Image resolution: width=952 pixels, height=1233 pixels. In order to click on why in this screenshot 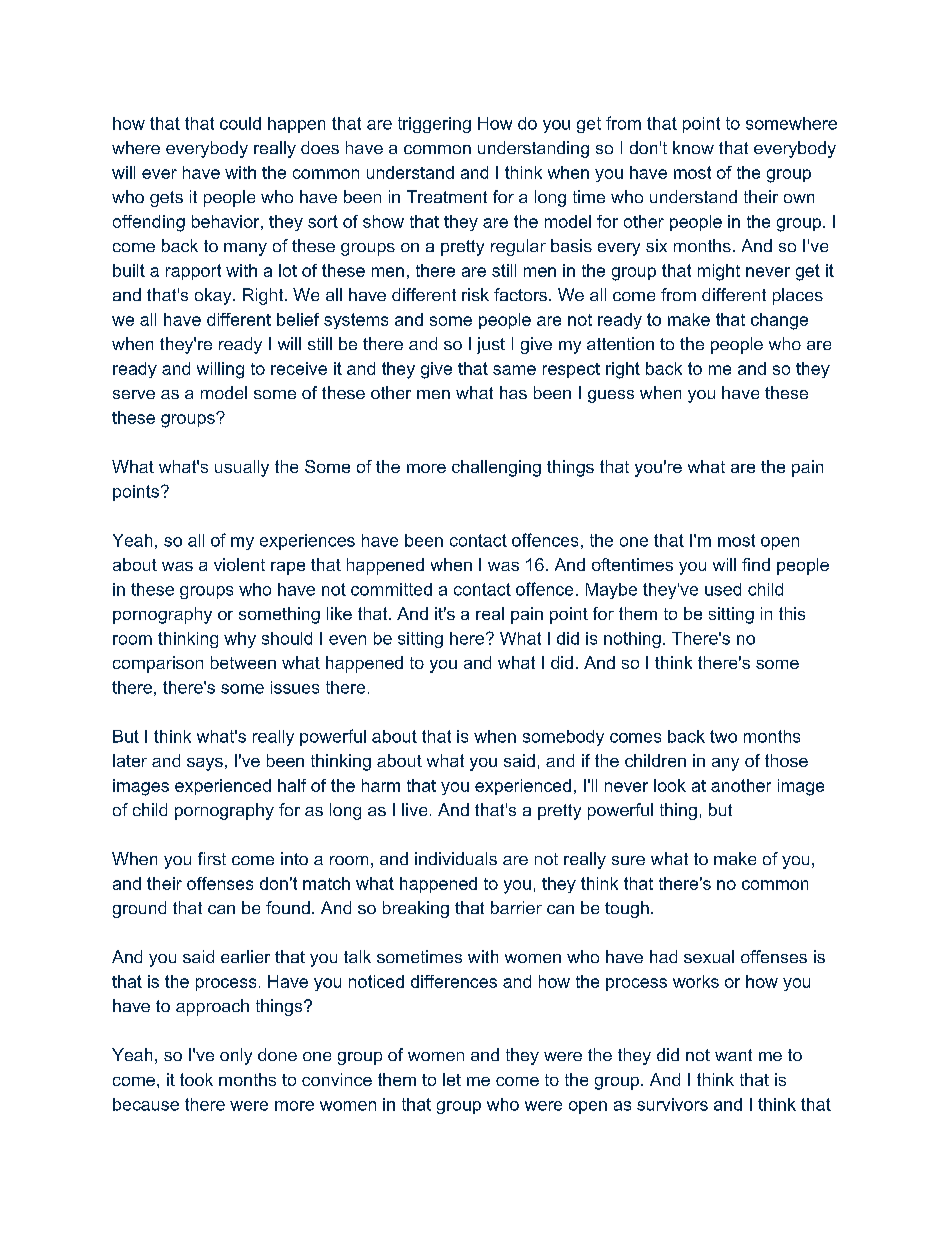, I will do `click(240, 640)`.
